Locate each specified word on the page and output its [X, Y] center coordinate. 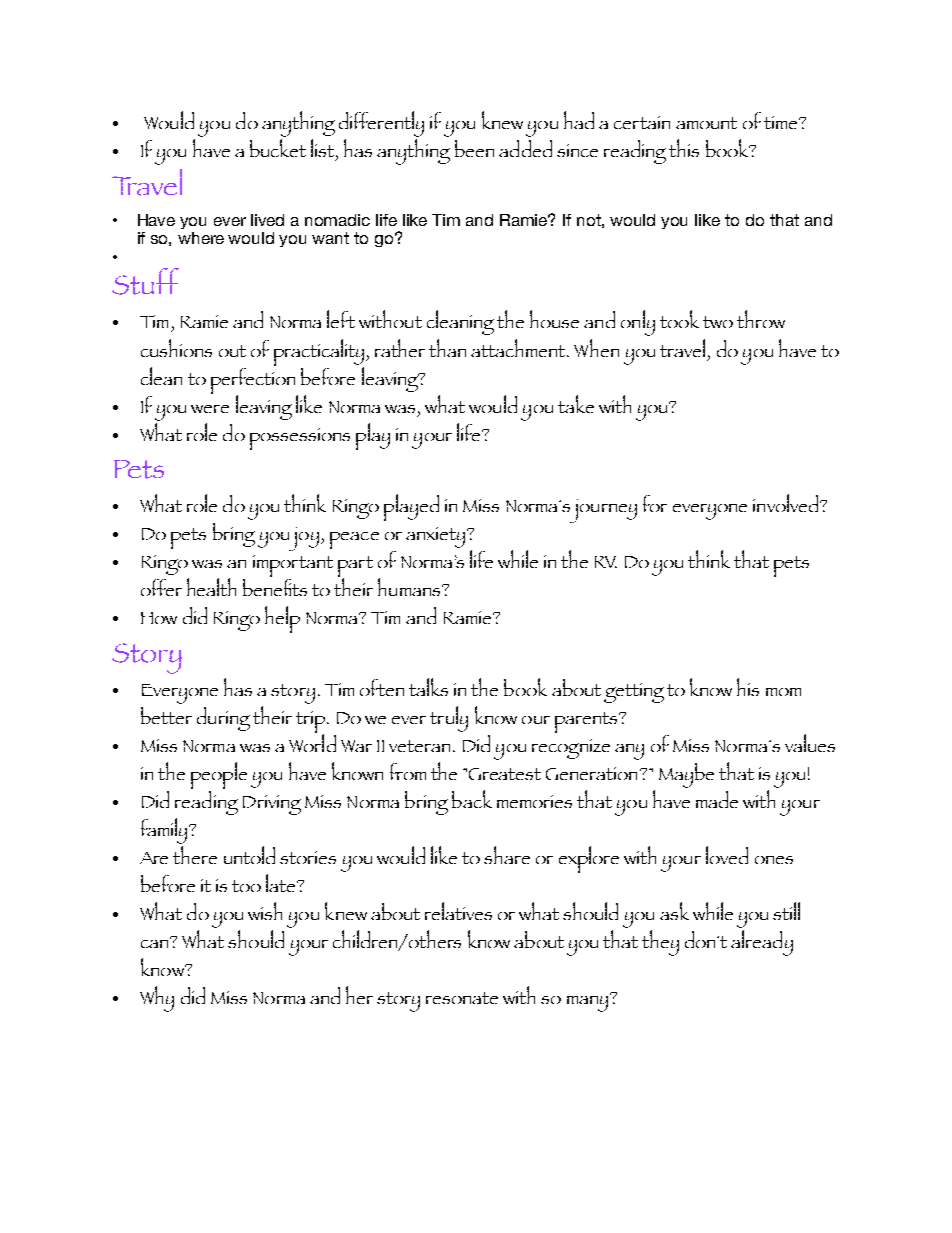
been [474, 148]
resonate [462, 998]
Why [157, 999]
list [324, 149]
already [762, 943]
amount [706, 123]
